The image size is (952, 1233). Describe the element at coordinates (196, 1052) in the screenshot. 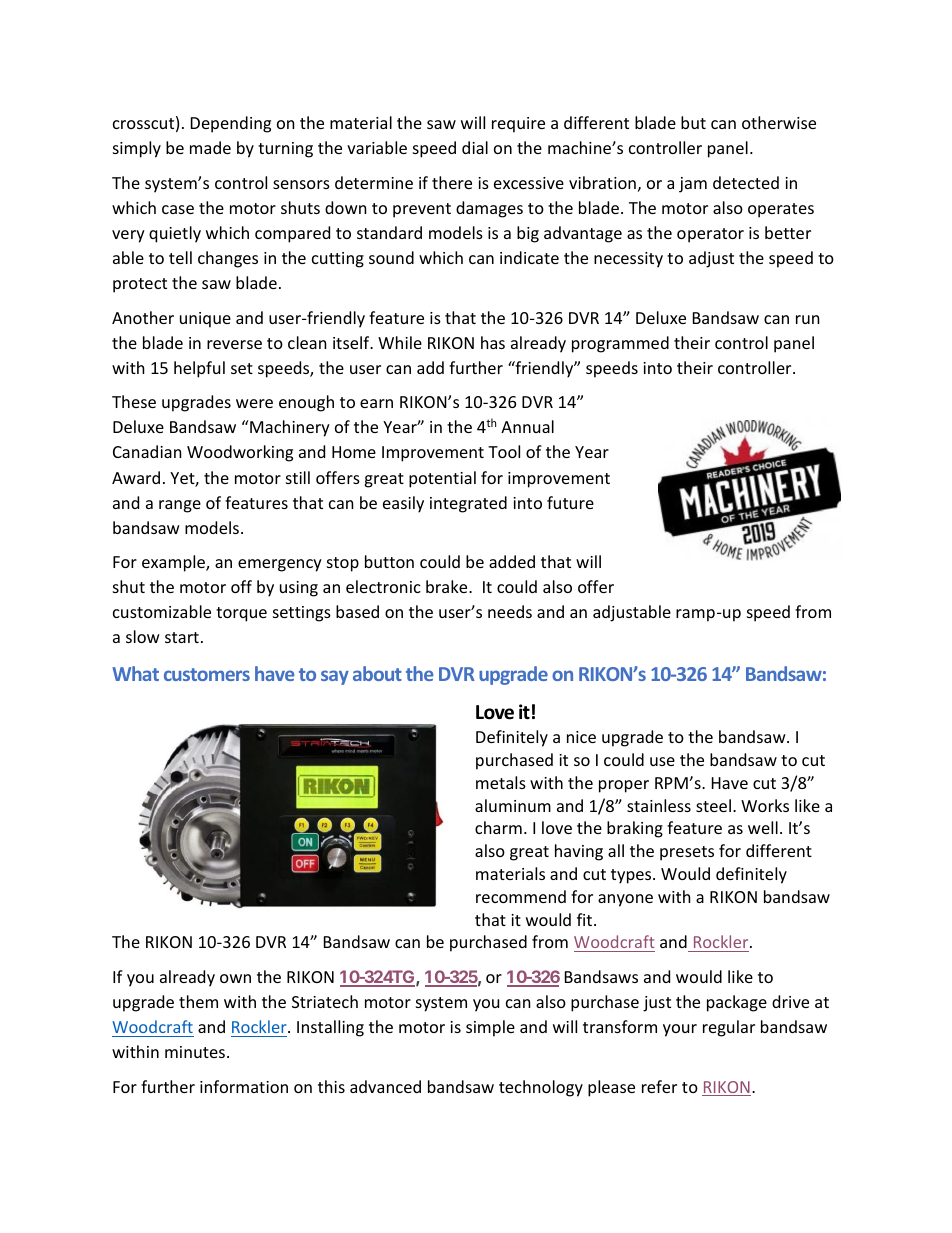

I see `minutes` at that location.
